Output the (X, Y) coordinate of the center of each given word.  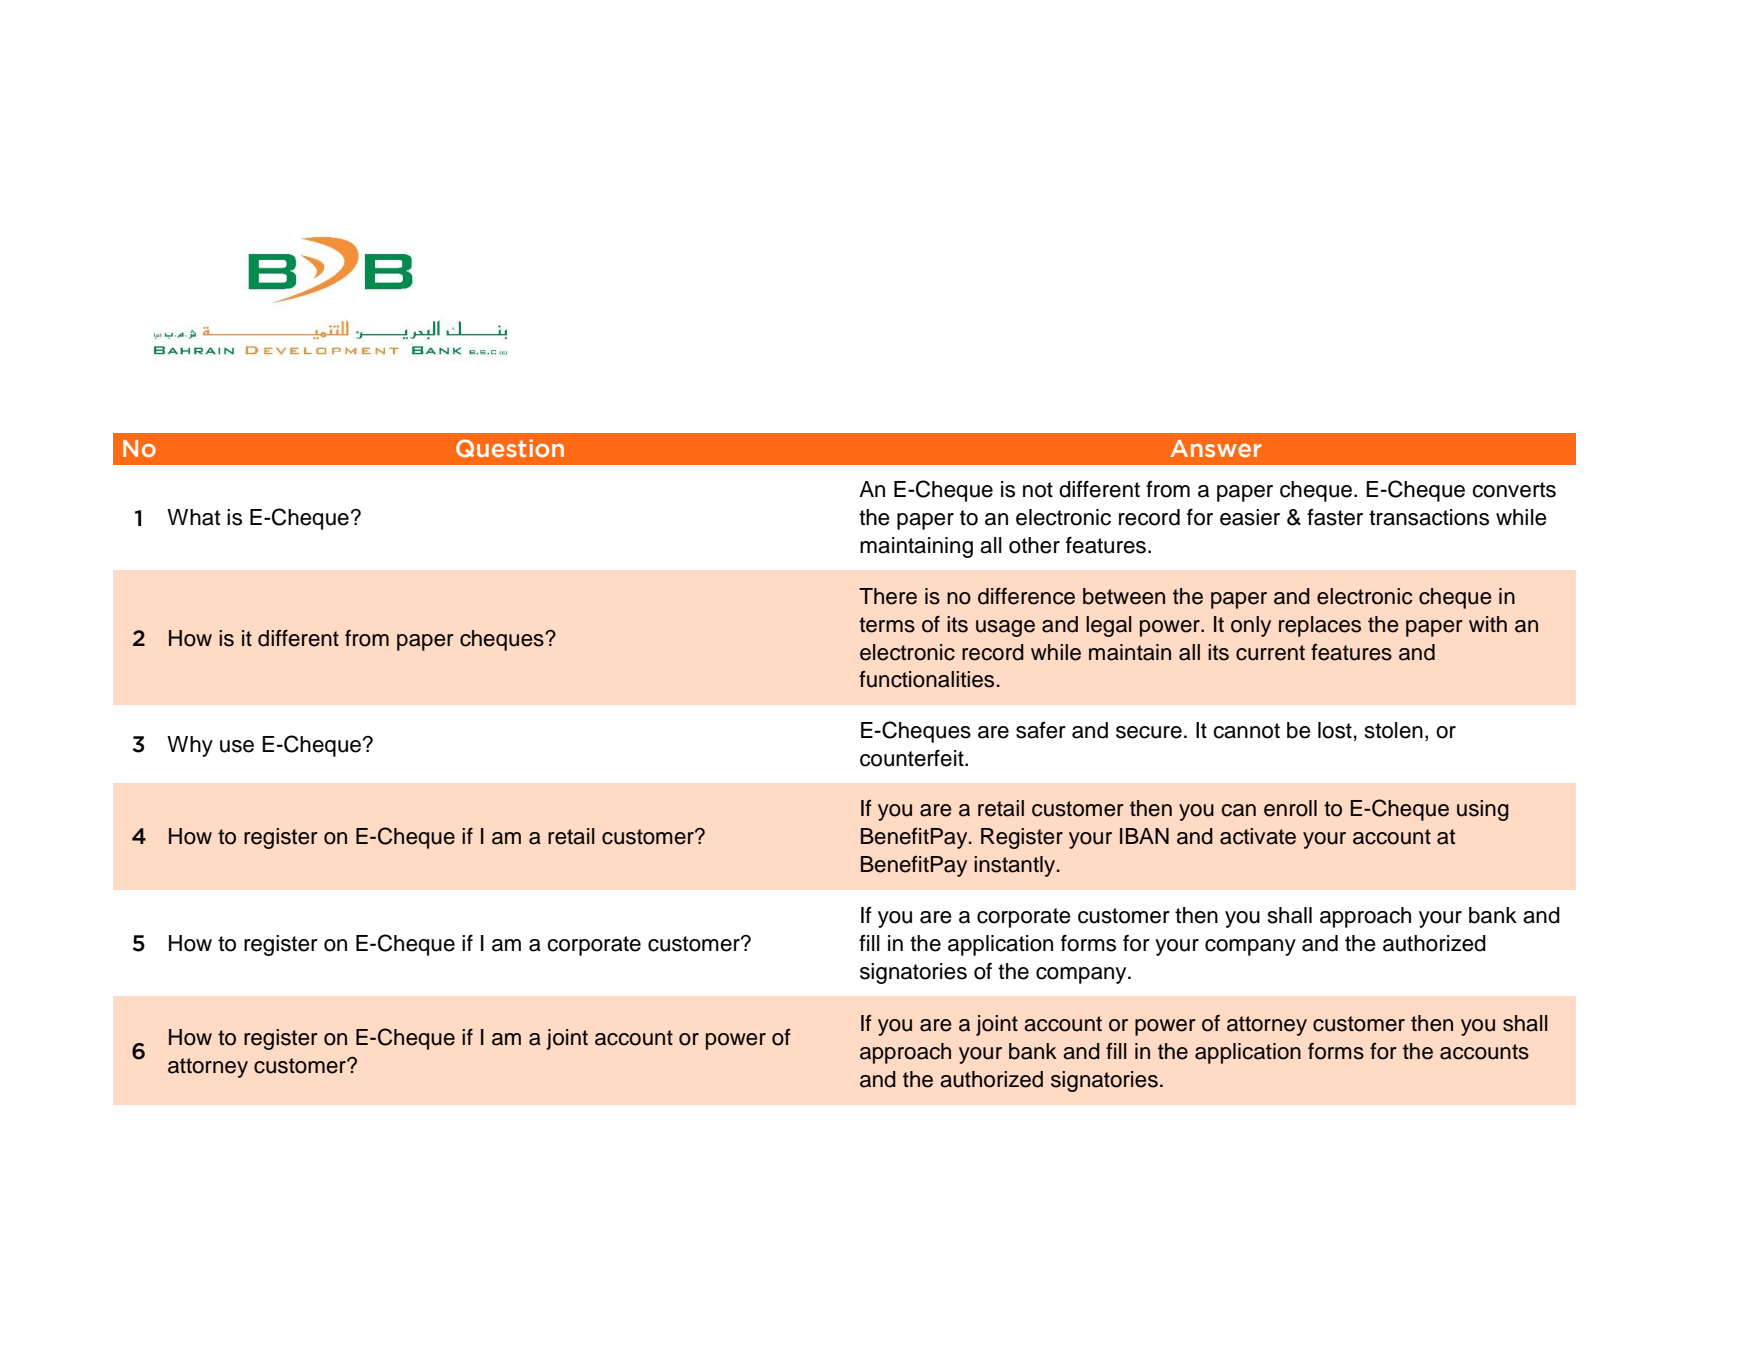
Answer (1216, 448)
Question (510, 448)
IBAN (1144, 836)
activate (1258, 836)
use (237, 746)
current (1270, 653)
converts (1514, 490)
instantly (1016, 866)
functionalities (926, 679)
